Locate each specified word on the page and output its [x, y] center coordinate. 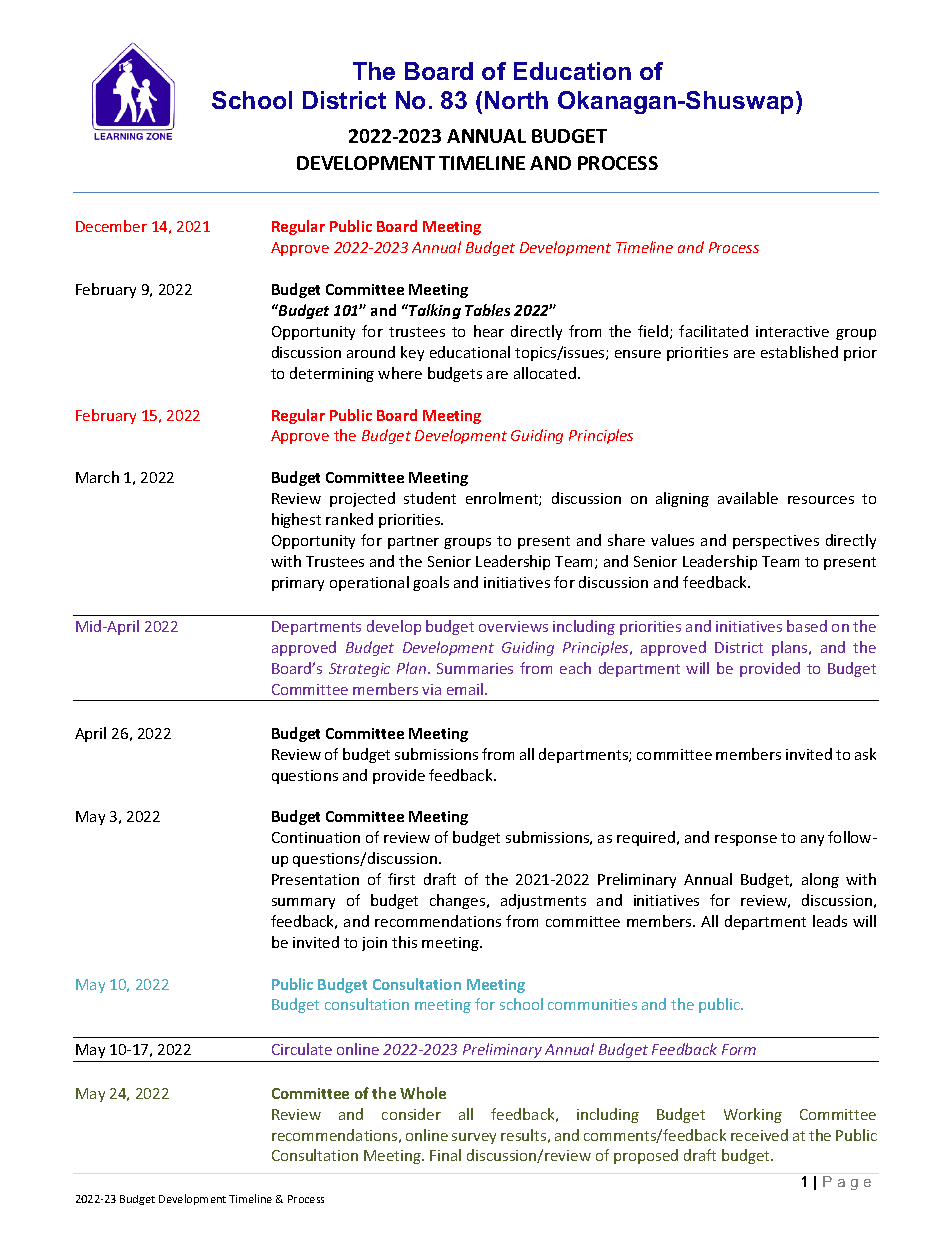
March [97, 477]
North [516, 100]
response [746, 840]
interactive [792, 331]
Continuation [316, 837]
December [111, 226]
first [401, 879]
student [430, 498]
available [748, 498]
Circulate [302, 1049]
